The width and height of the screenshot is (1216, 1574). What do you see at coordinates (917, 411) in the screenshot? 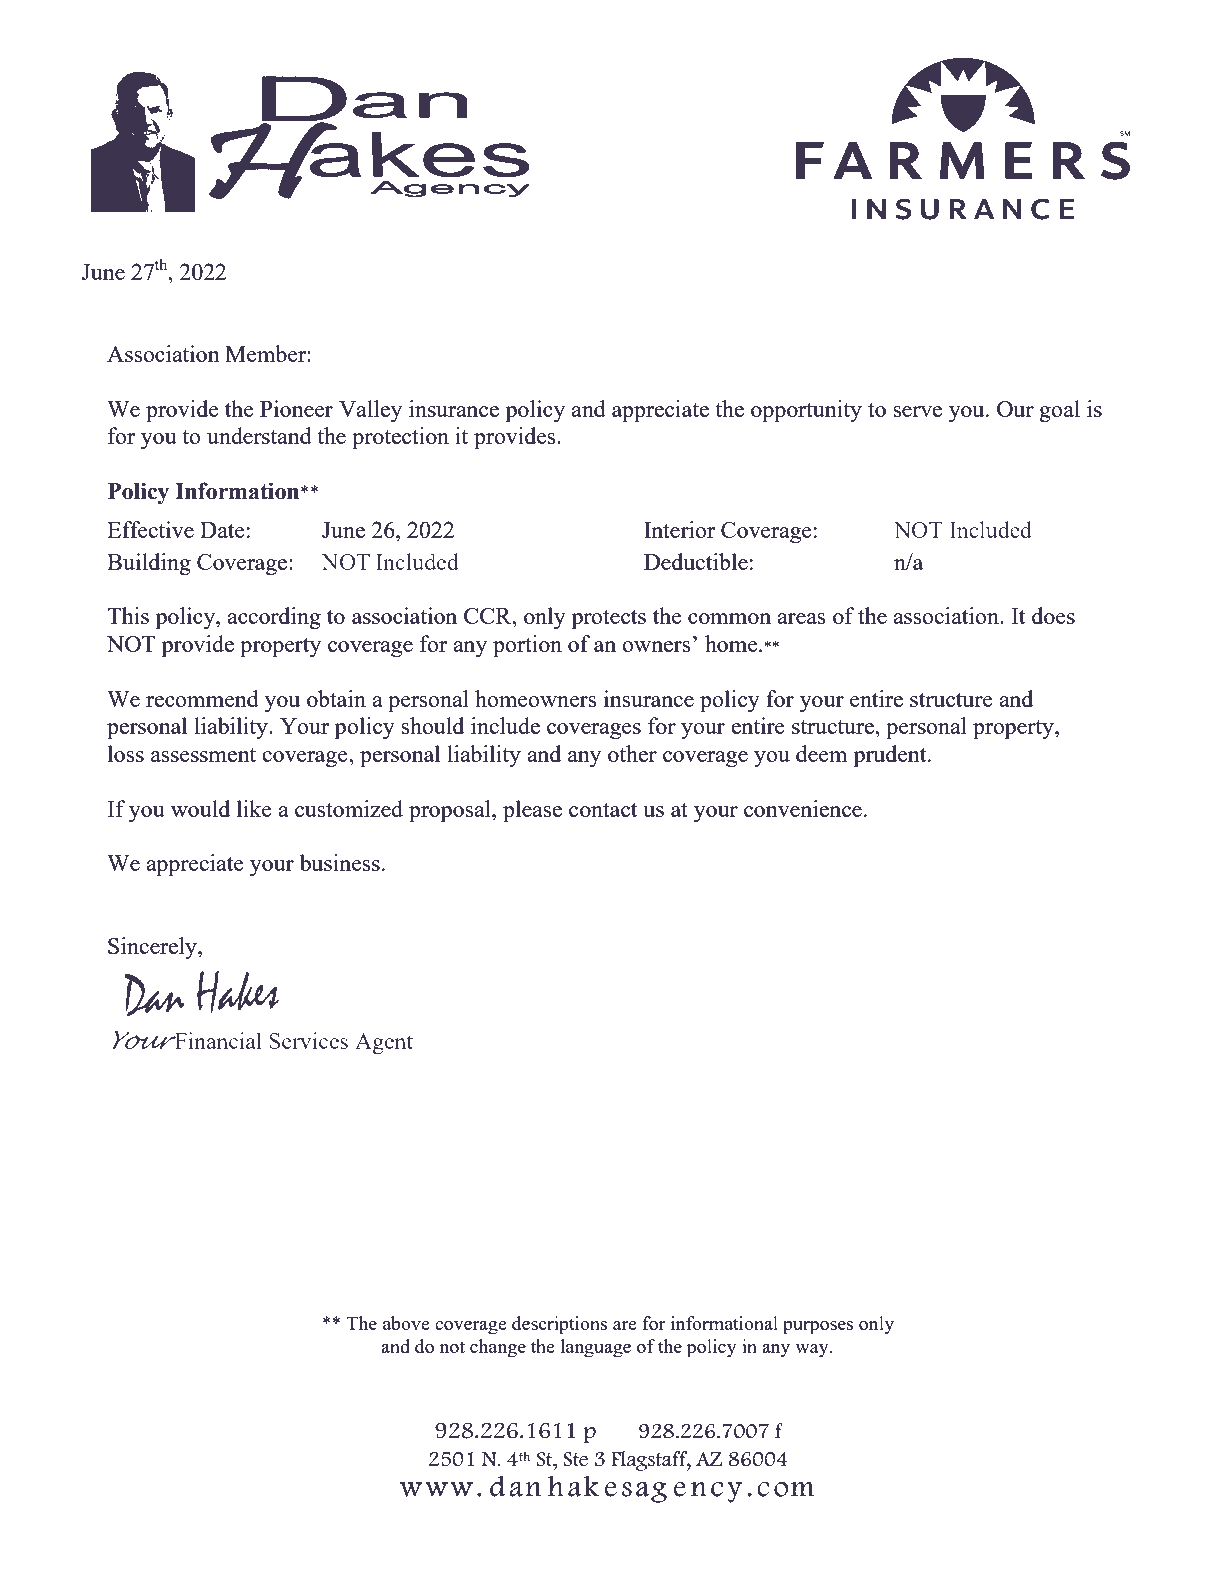
I see `serve` at bounding box center [917, 411].
